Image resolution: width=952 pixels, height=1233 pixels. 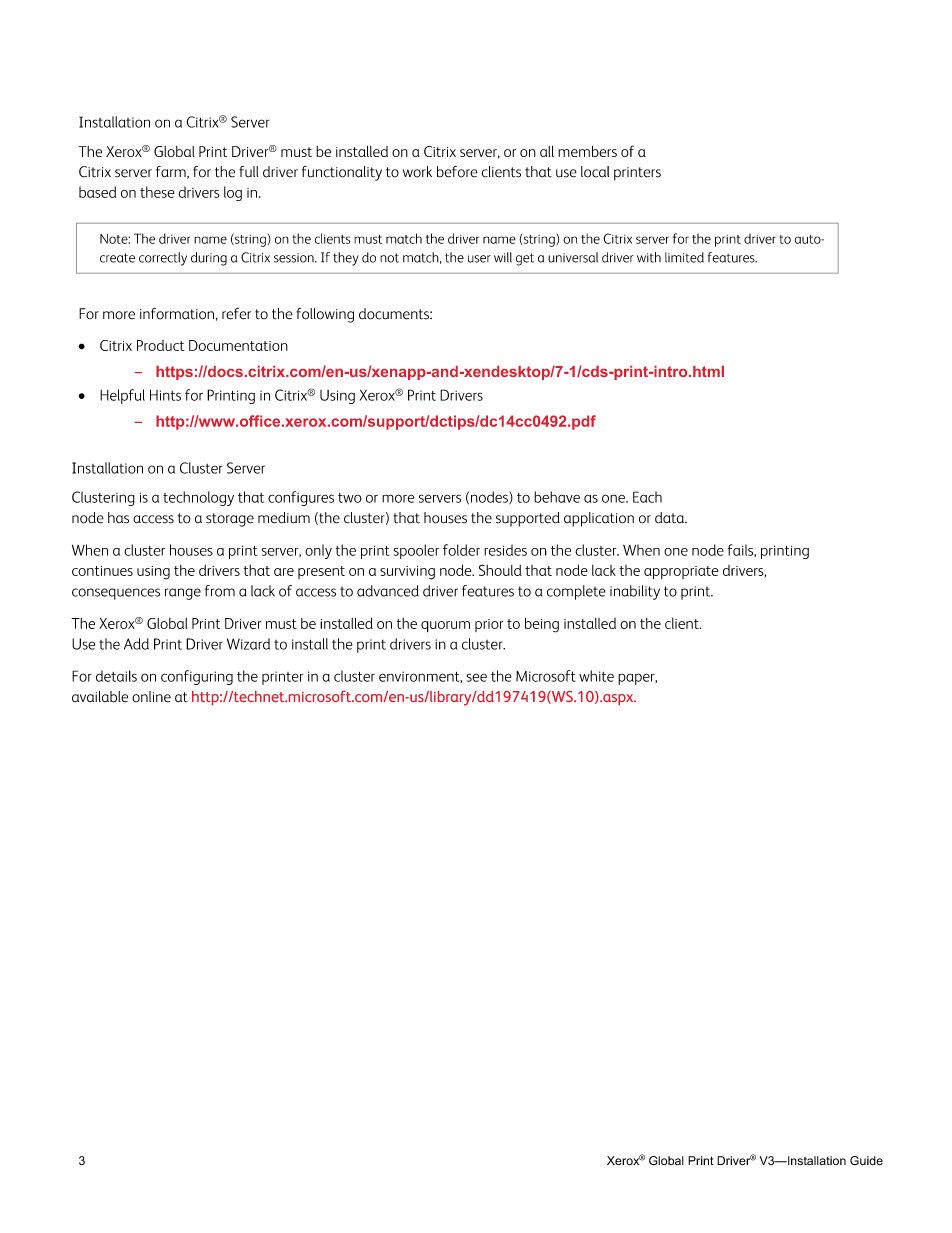 What do you see at coordinates (151, 697) in the screenshot?
I see `online` at bounding box center [151, 697].
